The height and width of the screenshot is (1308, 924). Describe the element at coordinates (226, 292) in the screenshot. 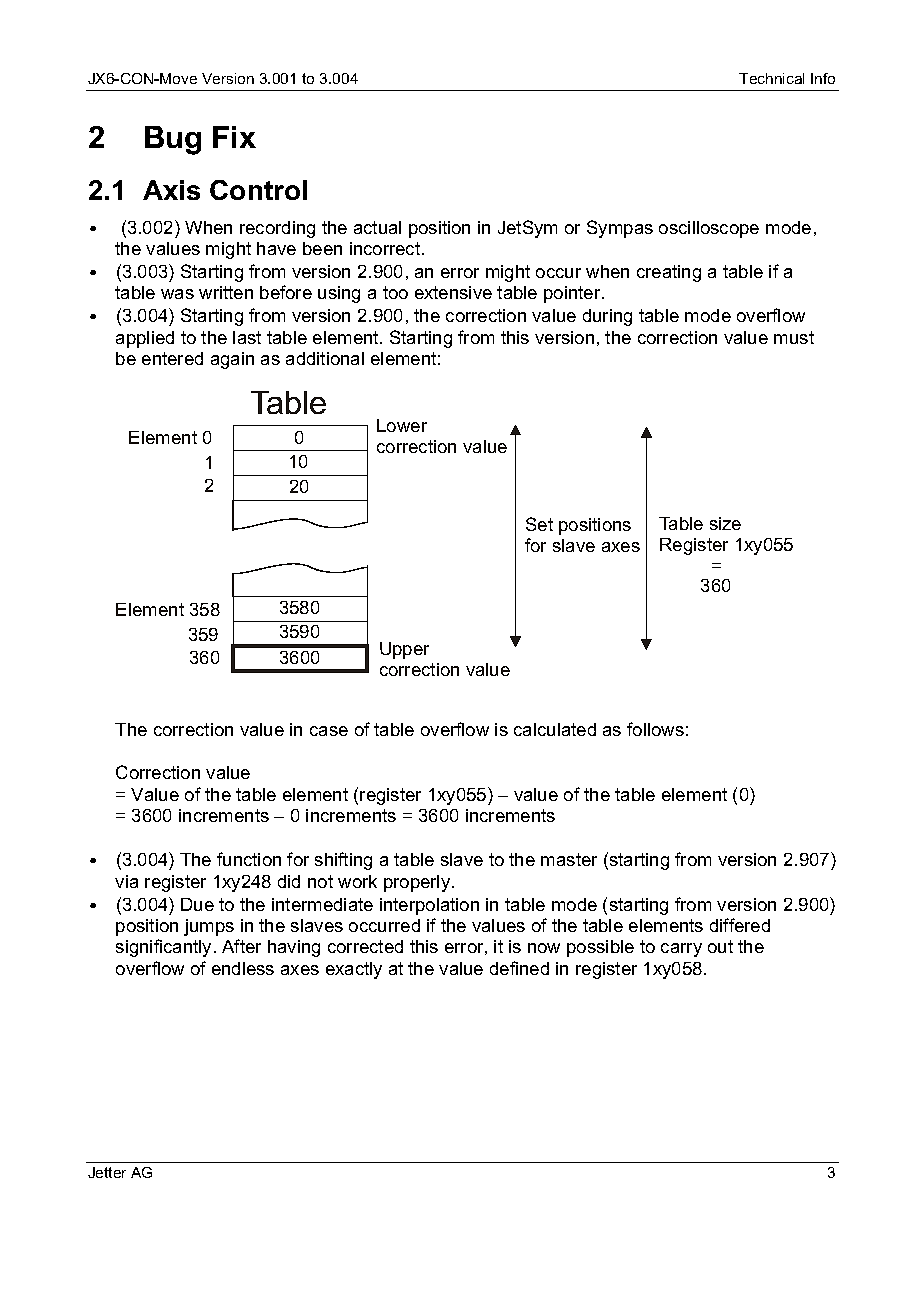

I see `written` at that location.
